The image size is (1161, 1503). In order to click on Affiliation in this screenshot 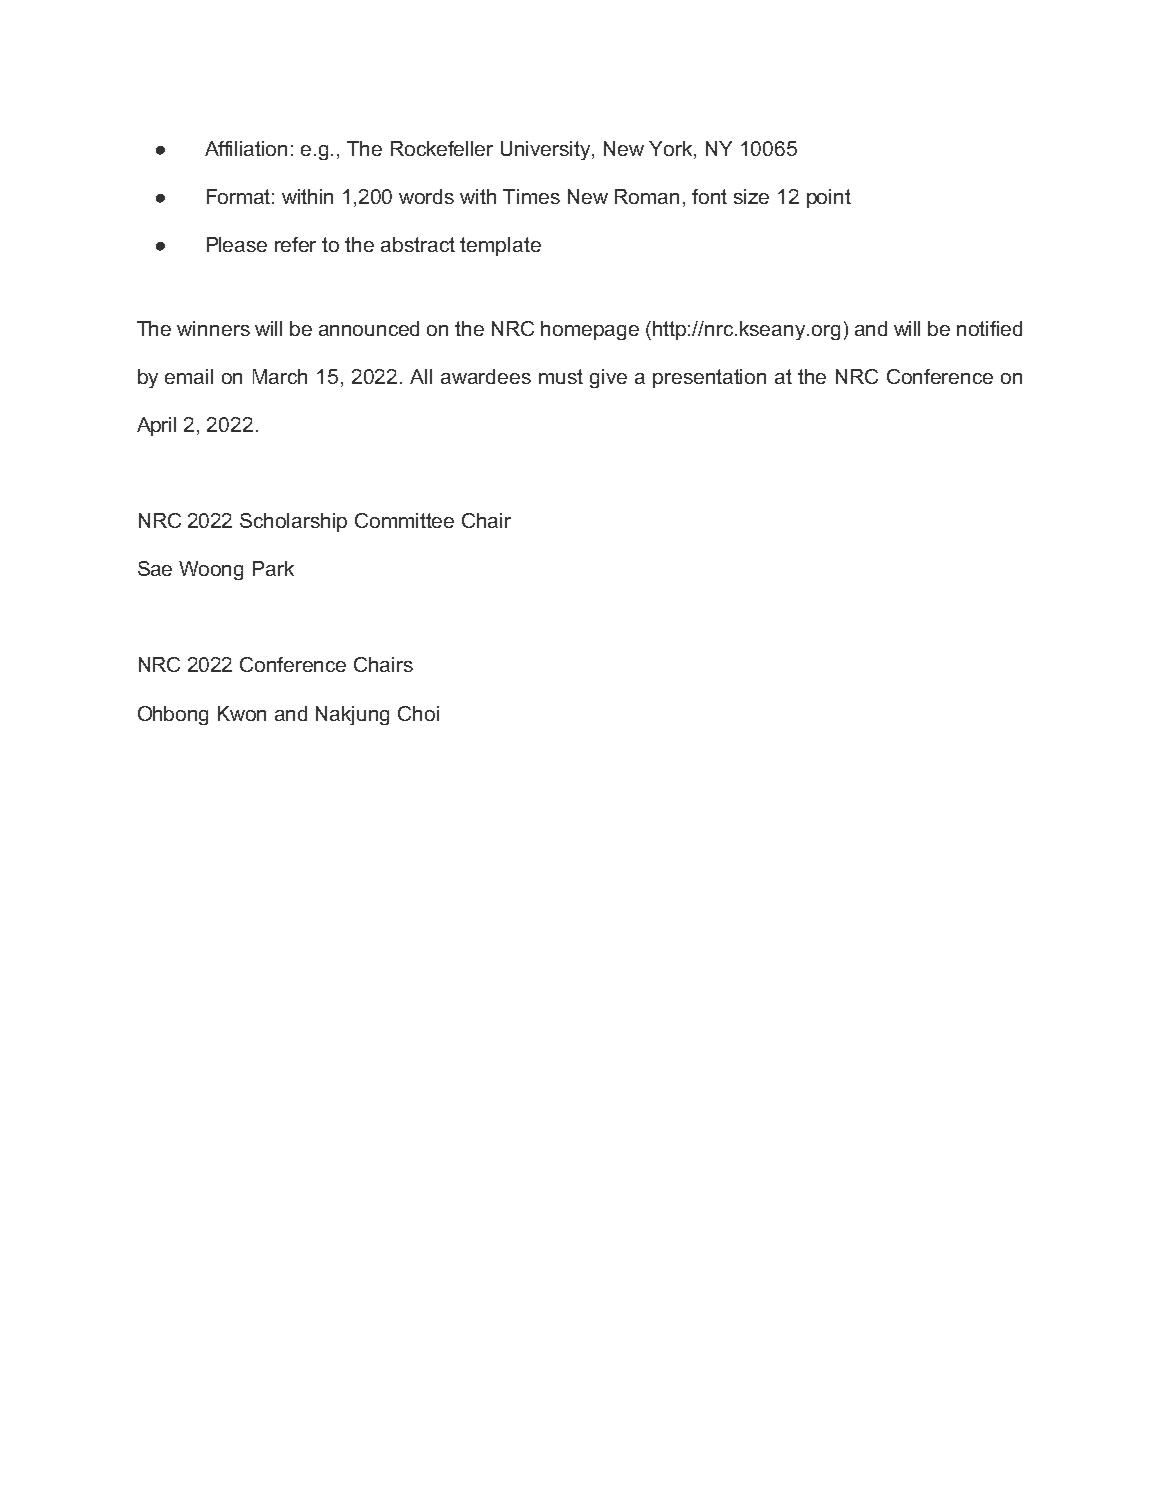, I will do `click(246, 148)`.
